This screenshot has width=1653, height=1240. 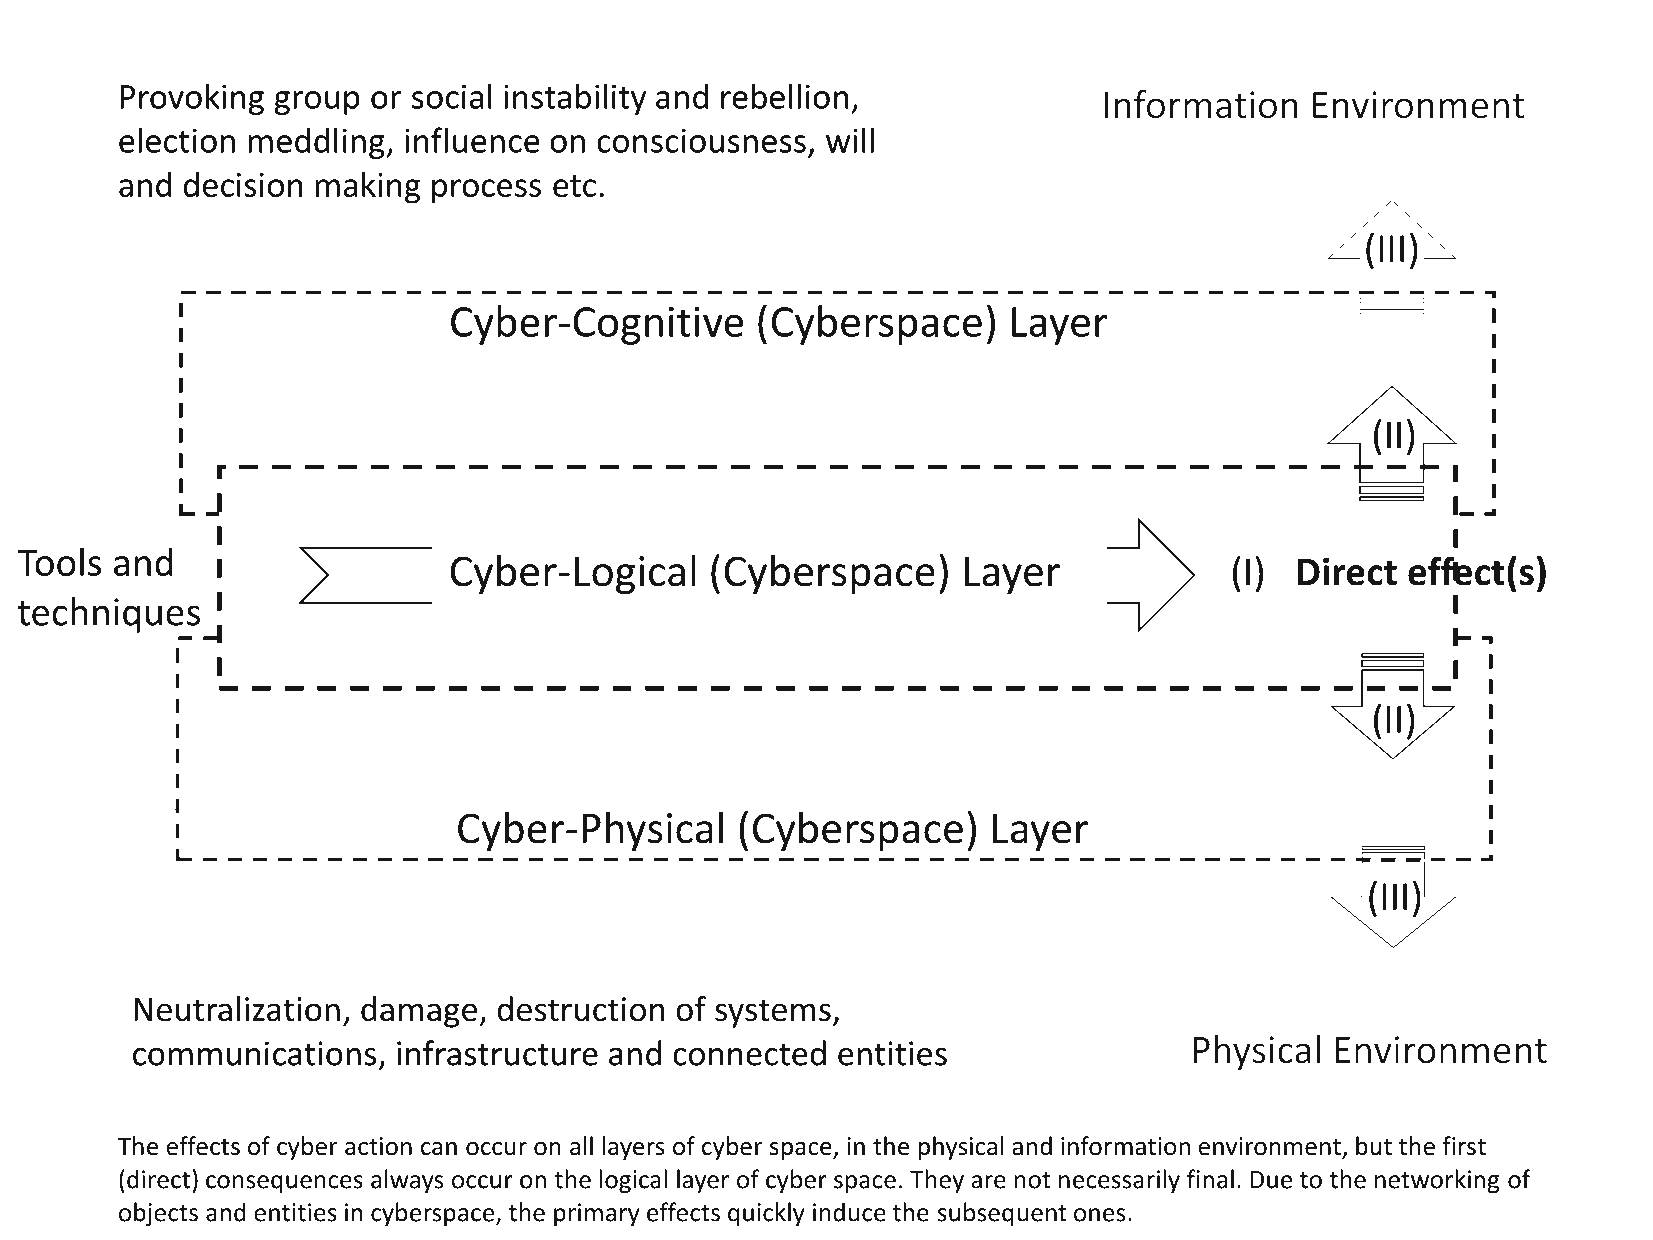 What do you see at coordinates (284, 1184) in the screenshot?
I see `consequences` at bounding box center [284, 1184].
